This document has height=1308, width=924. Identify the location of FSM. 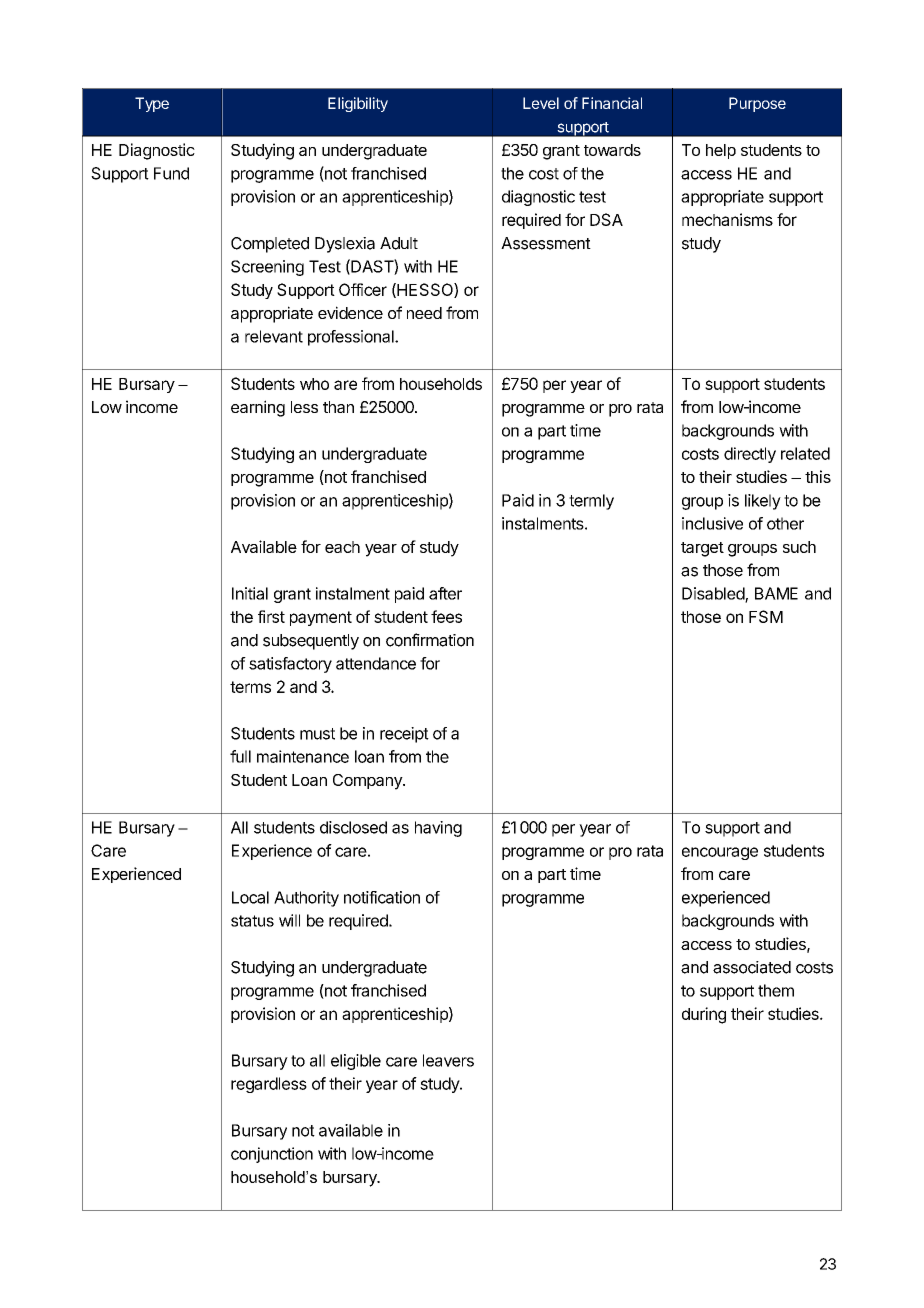
(766, 616).
